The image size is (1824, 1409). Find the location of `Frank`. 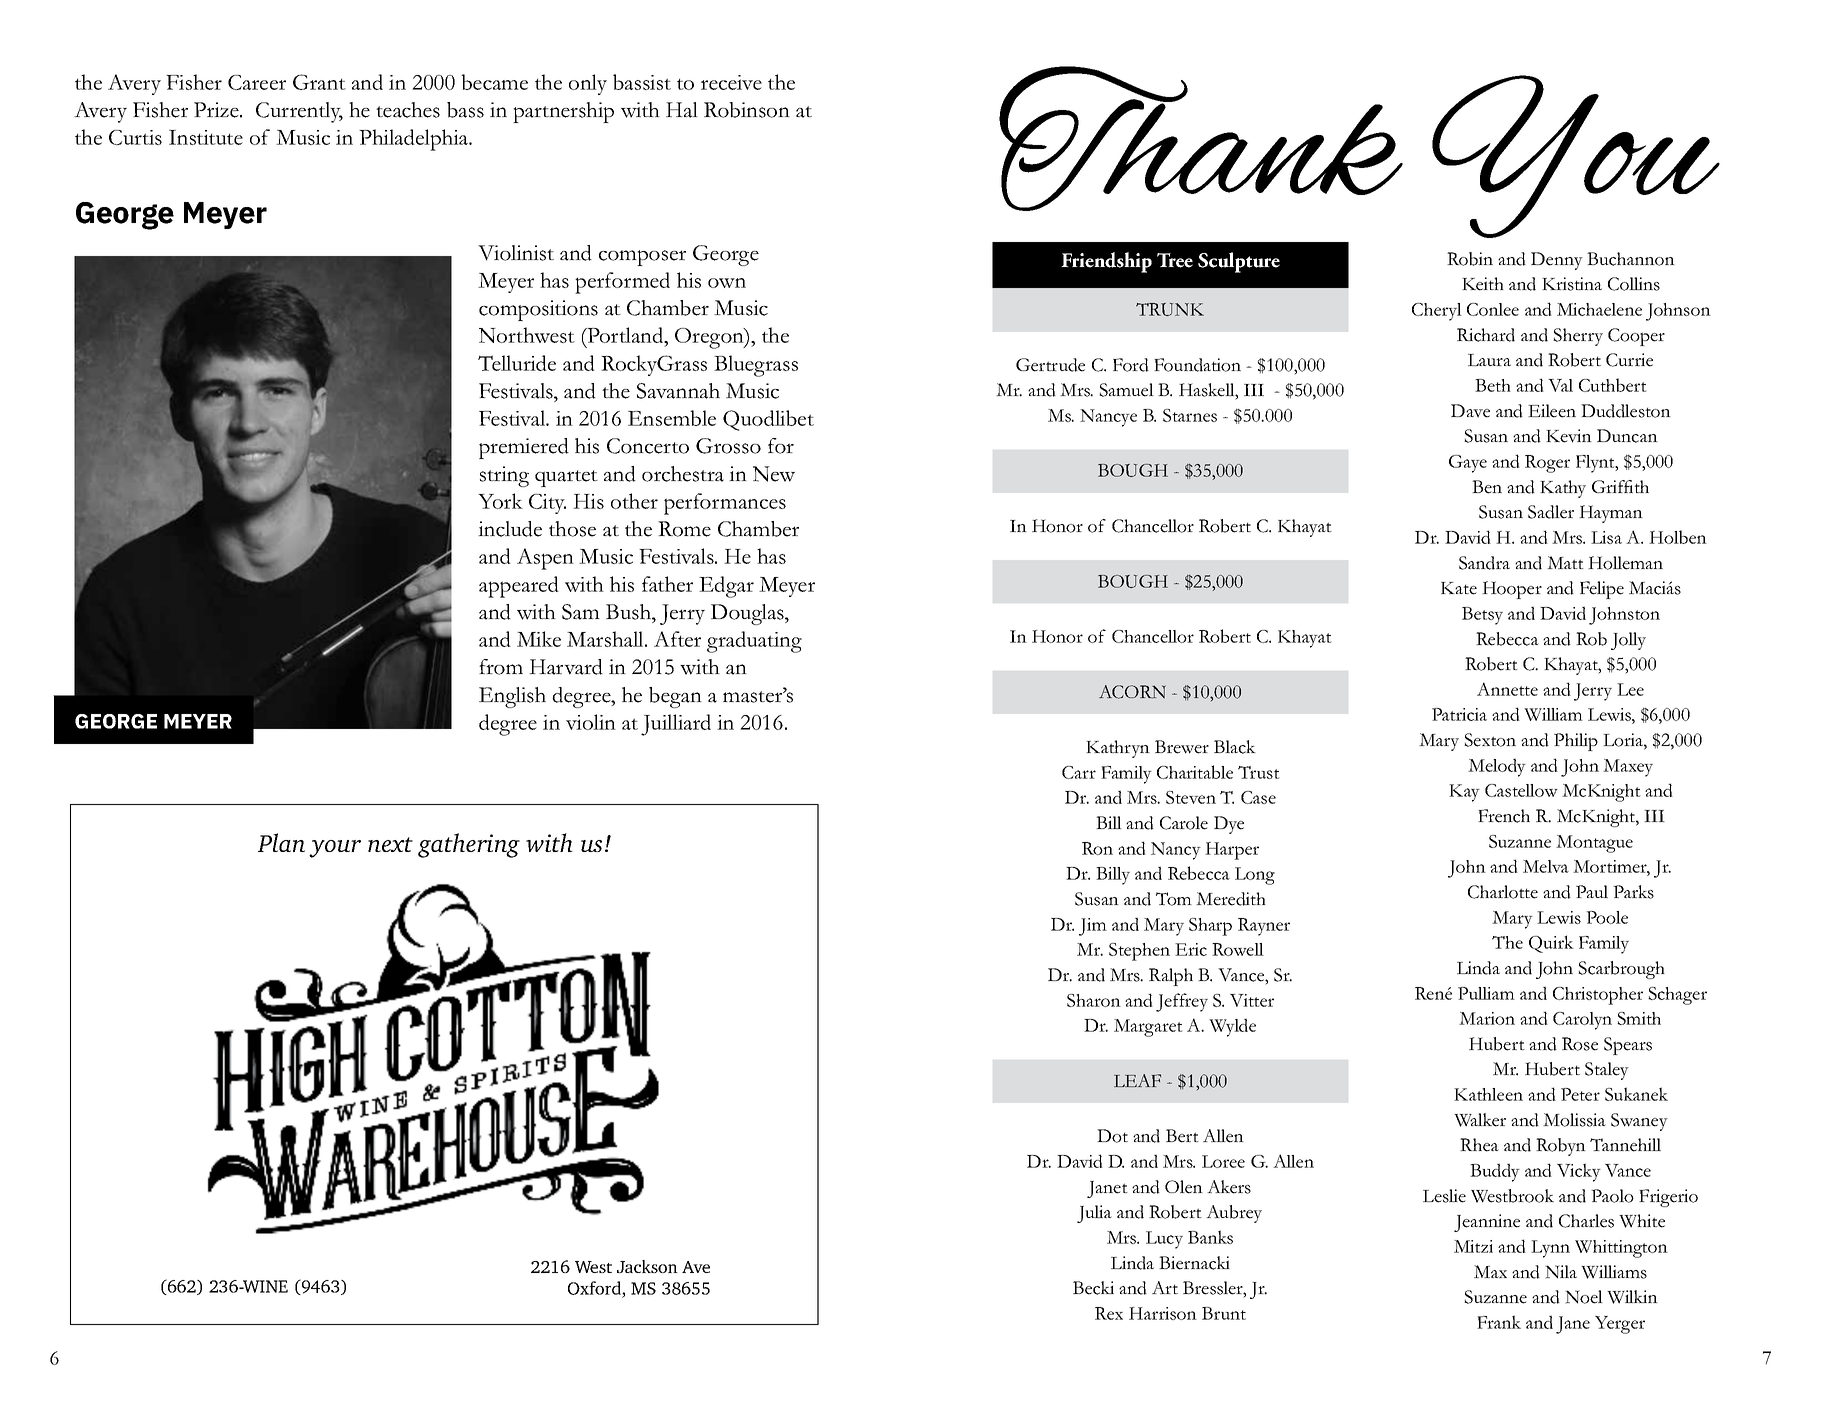

Frank is located at coordinates (1499, 1322).
